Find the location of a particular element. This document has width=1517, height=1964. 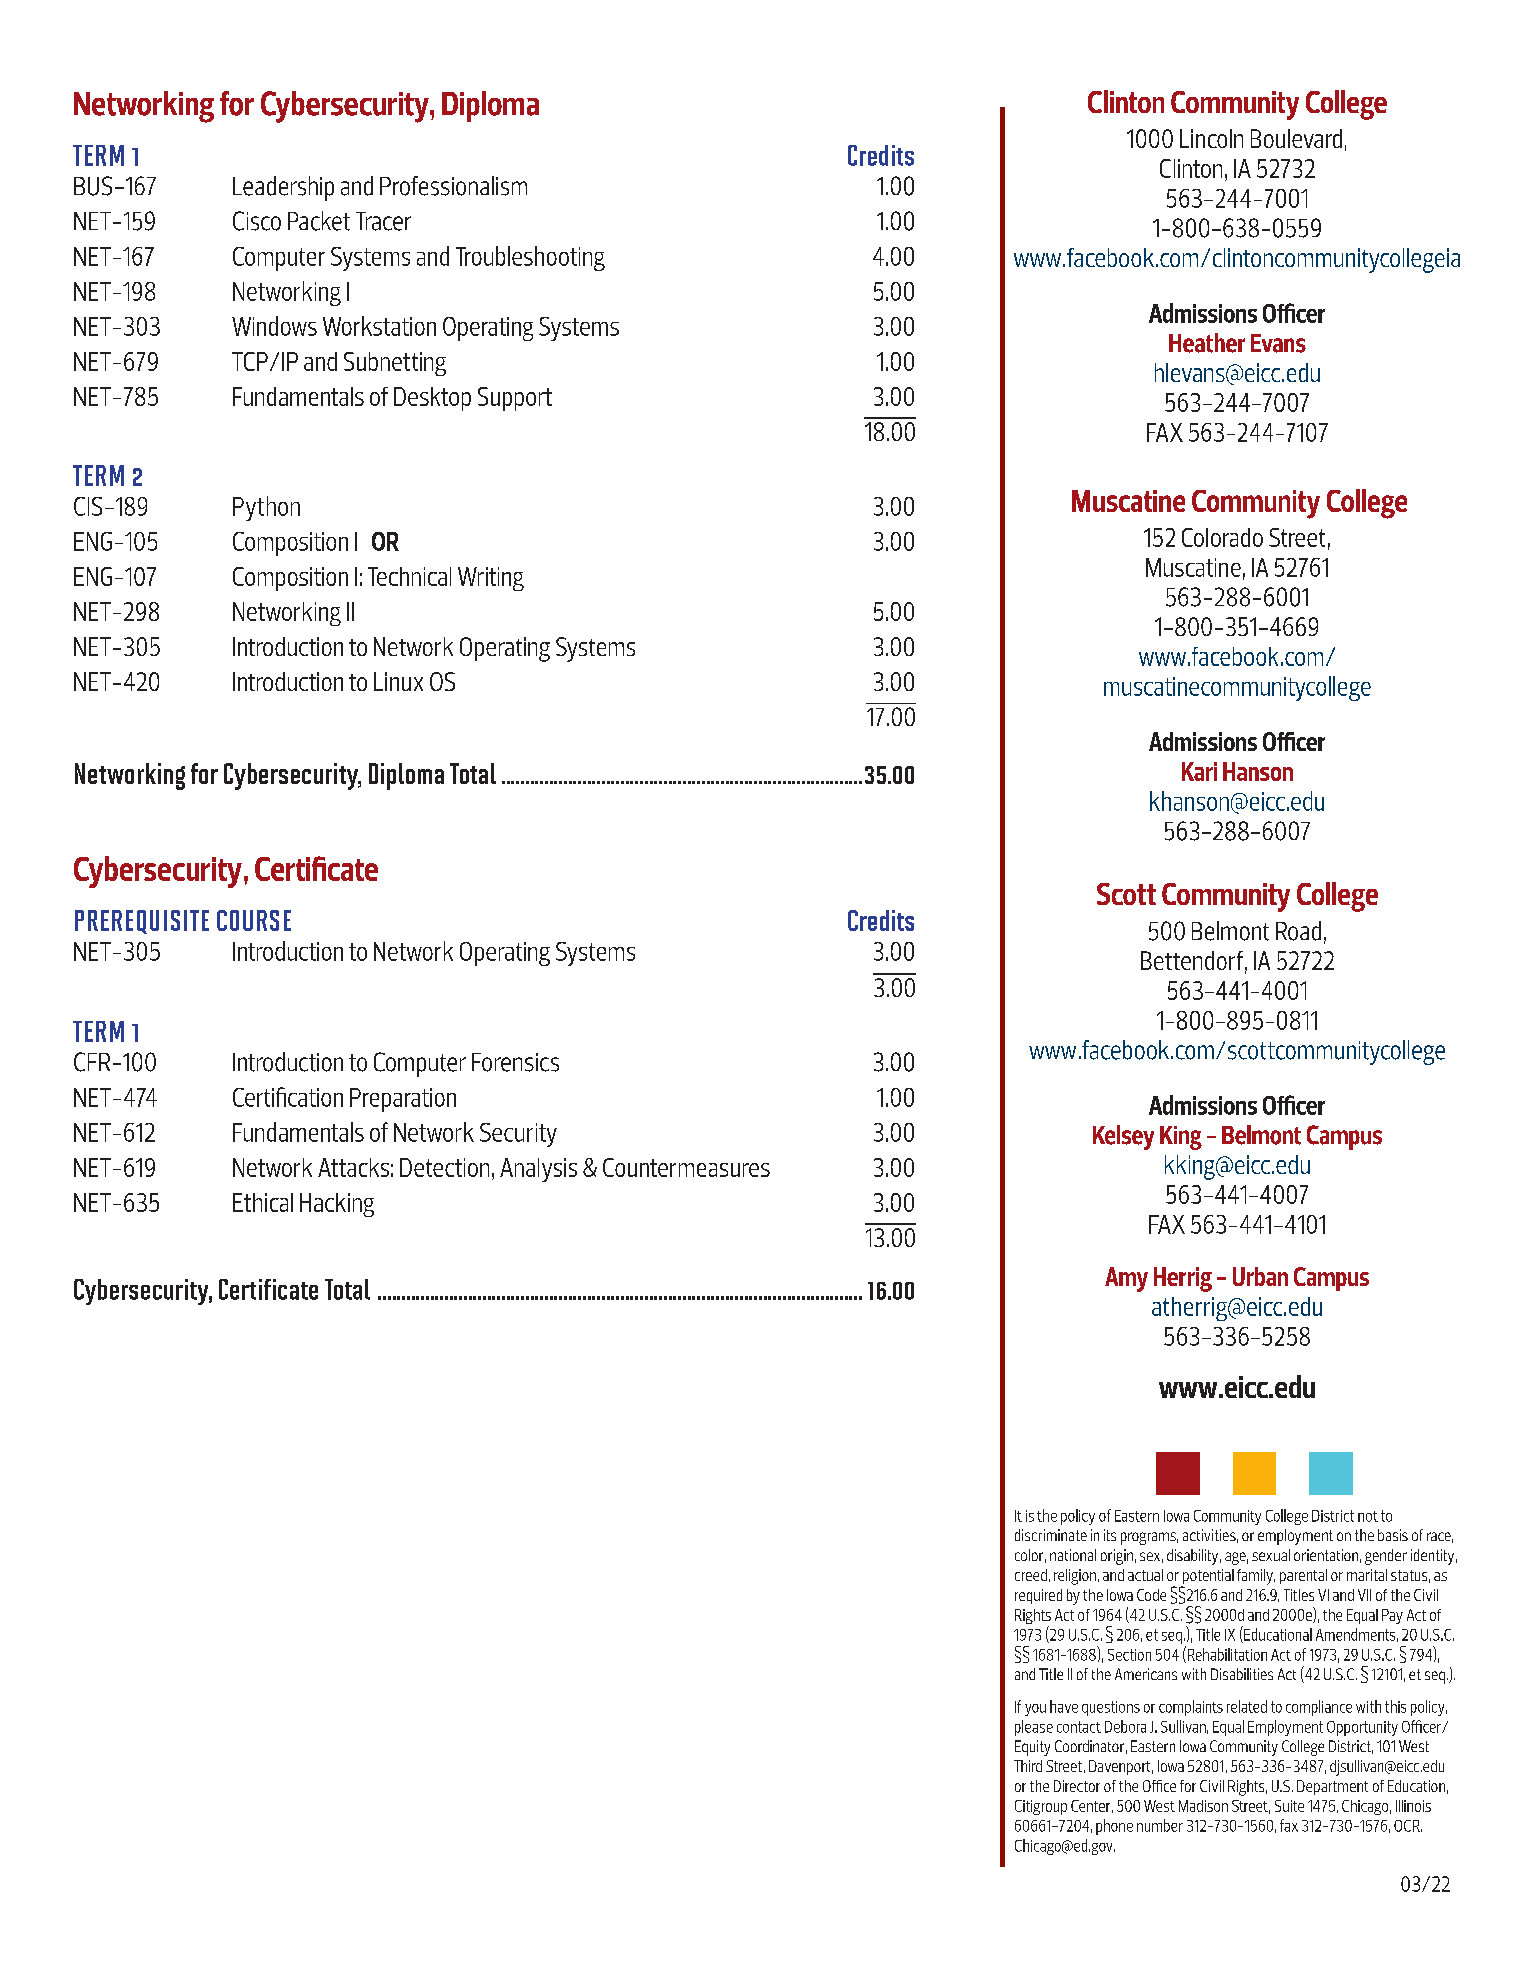

Kari is located at coordinates (1199, 771).
